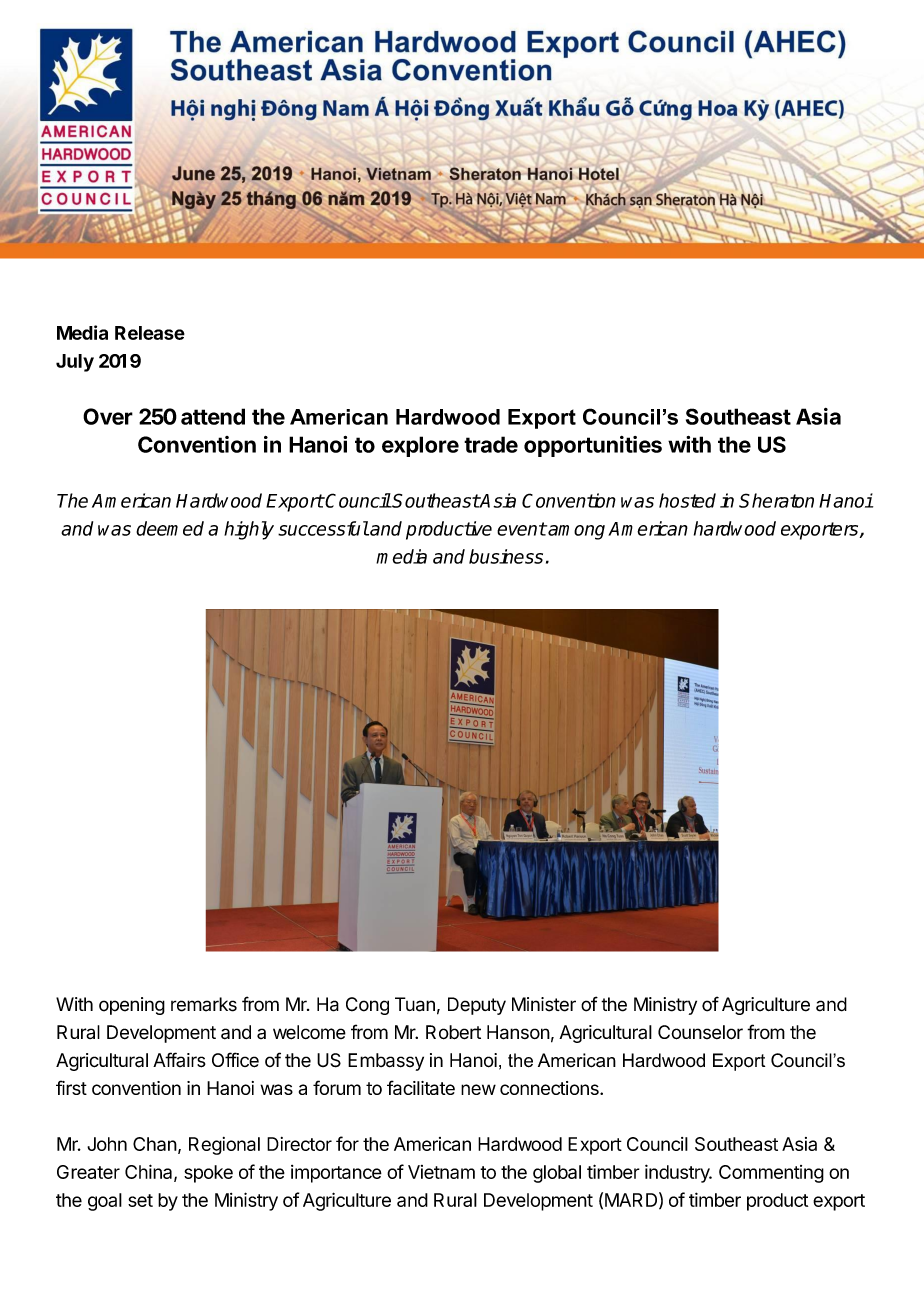  I want to click on opening, so click(132, 1006).
